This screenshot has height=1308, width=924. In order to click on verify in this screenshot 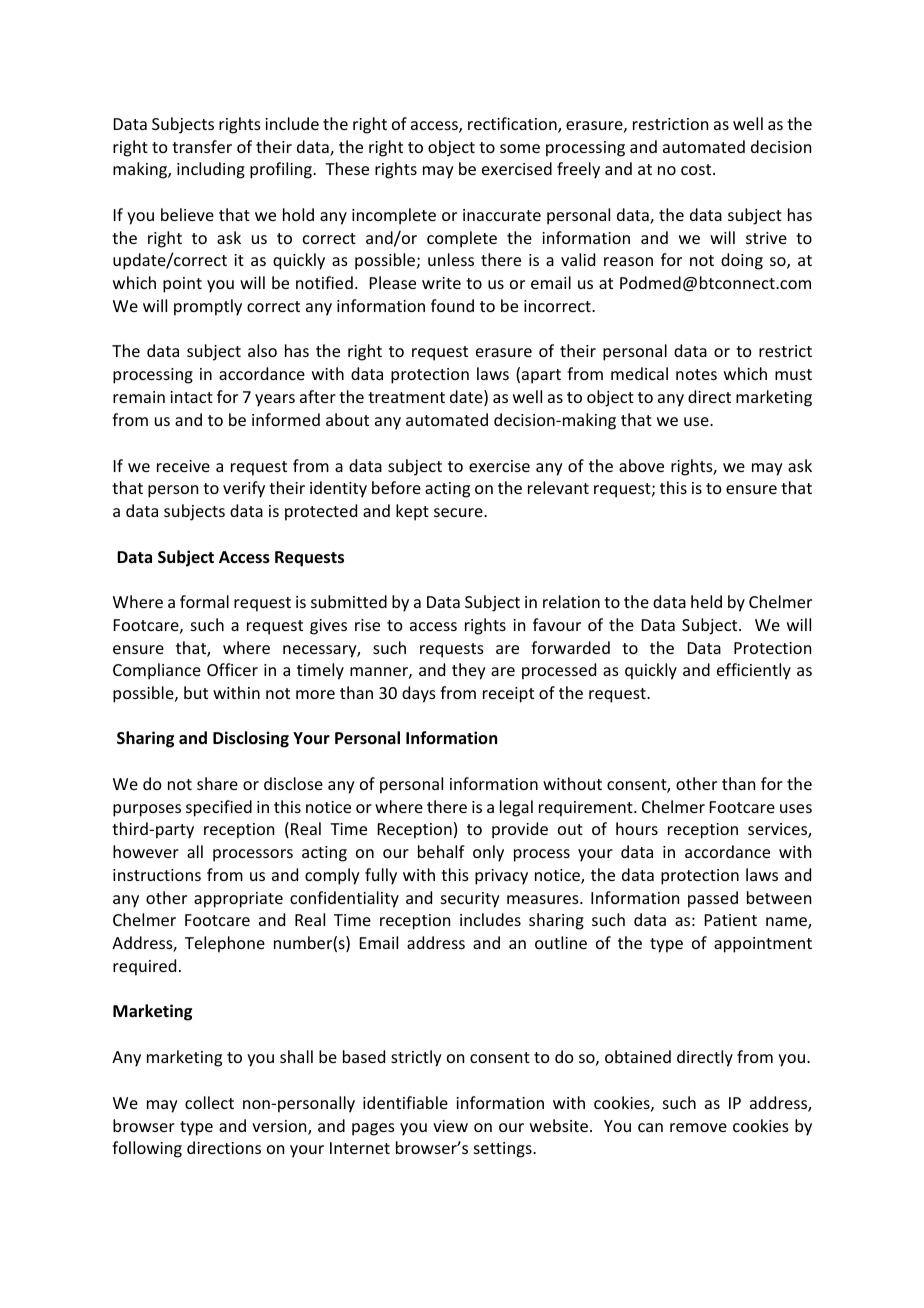, I will do `click(244, 489)`.
